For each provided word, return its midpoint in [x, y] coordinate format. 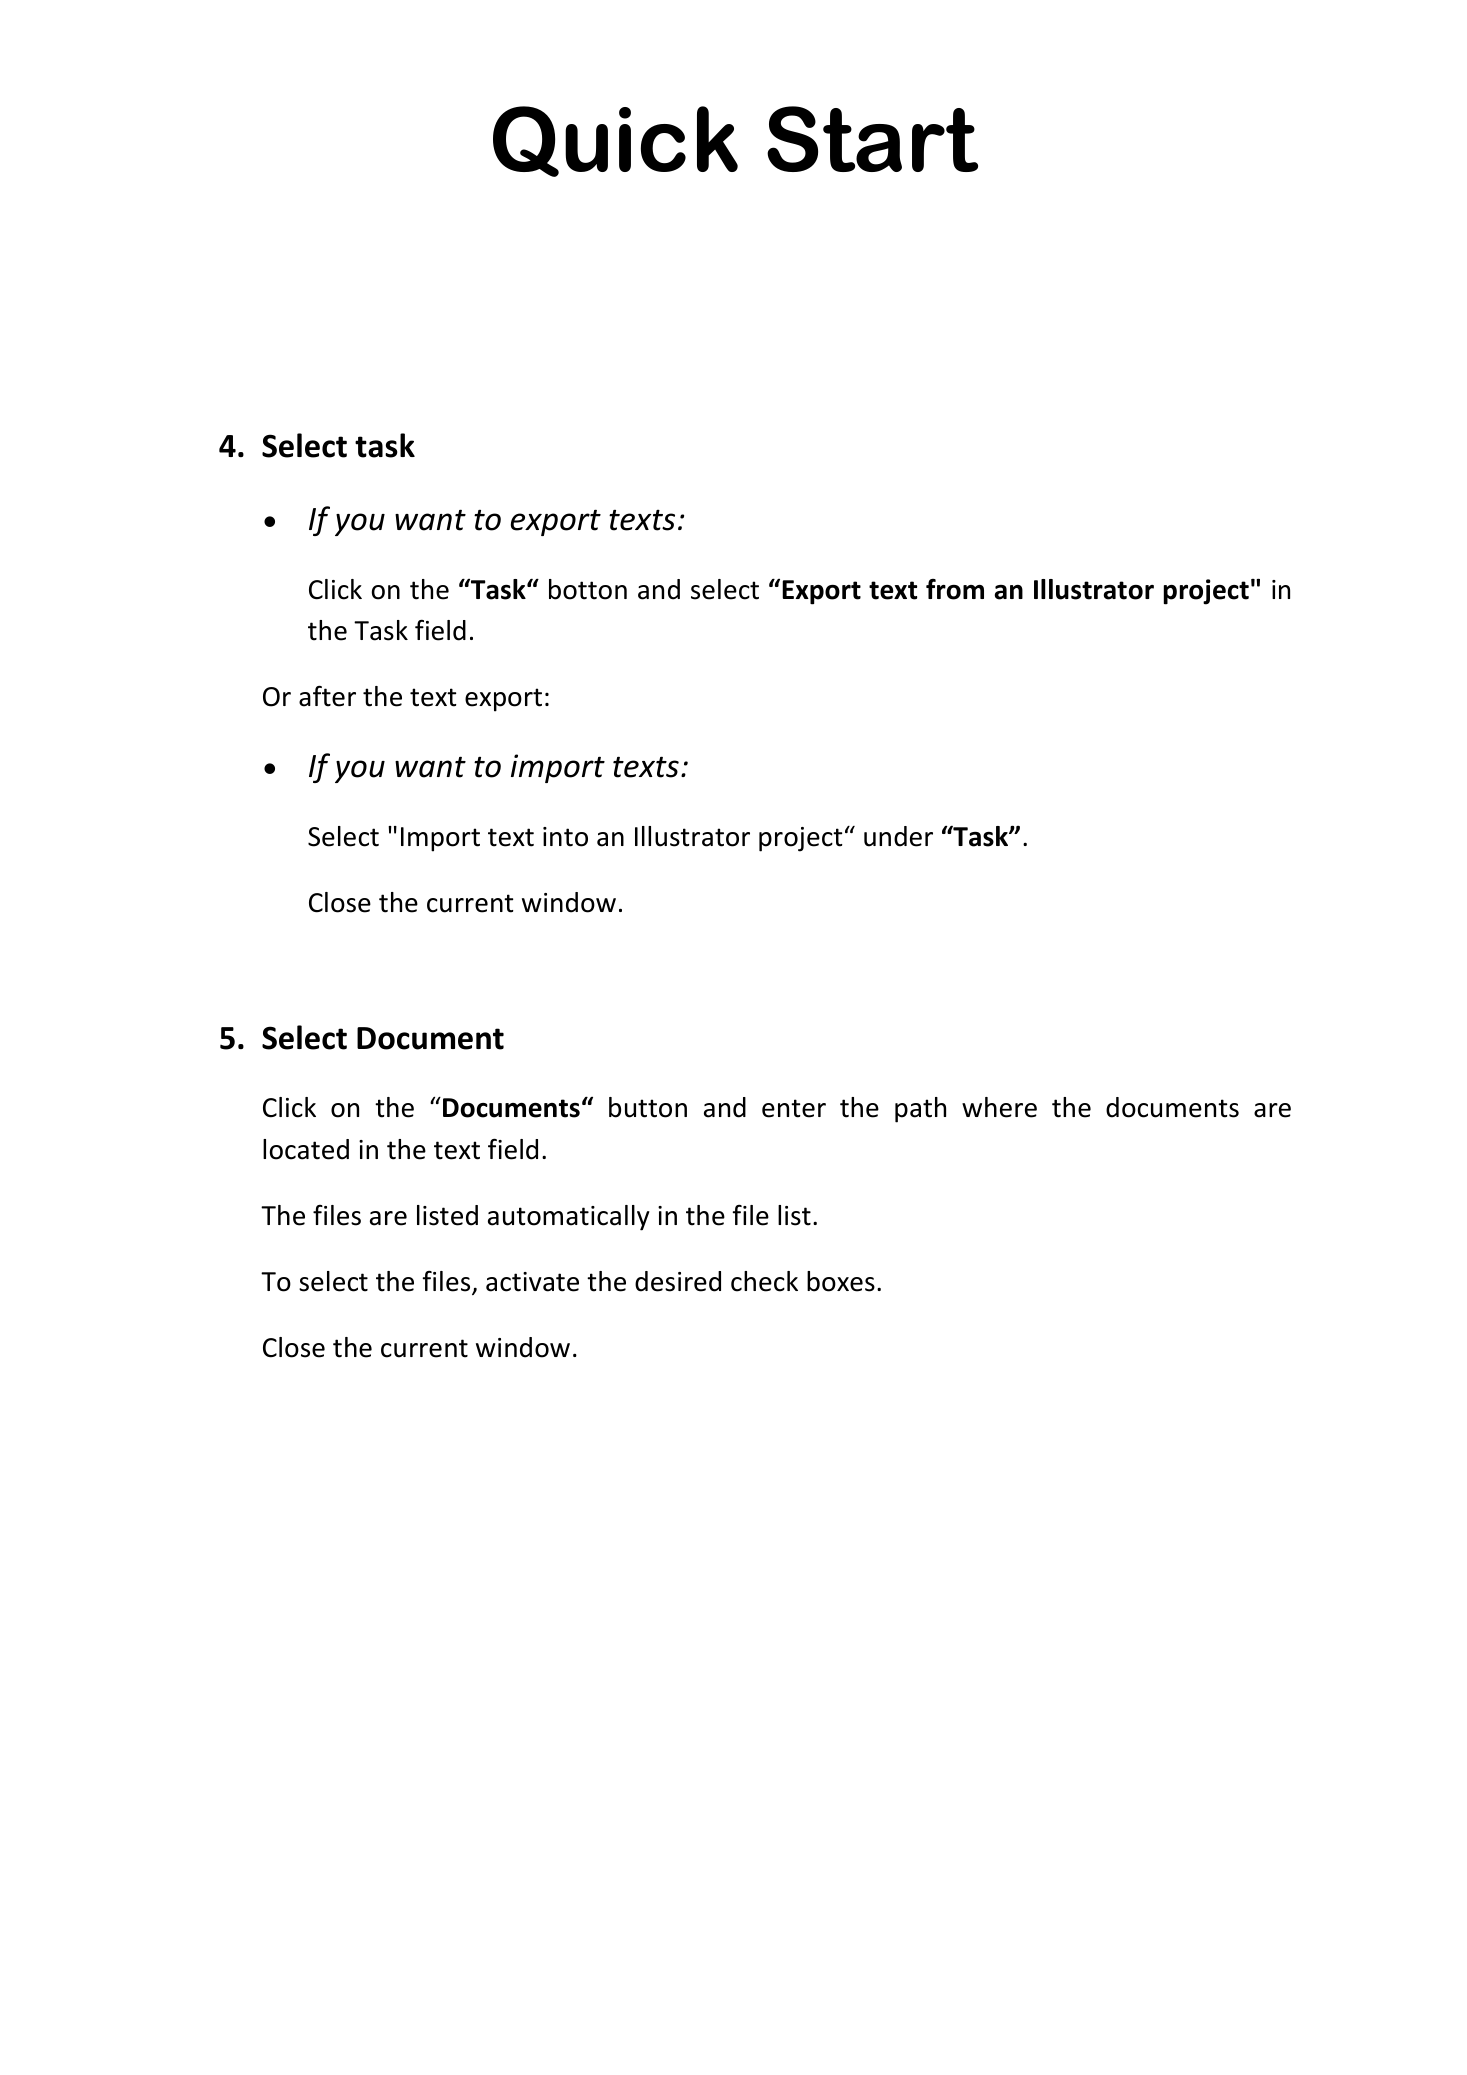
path [920, 1110]
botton [588, 589]
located [306, 1149]
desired [678, 1281]
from [955, 589]
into [565, 837]
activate [532, 1282]
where [999, 1107]
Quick [615, 141]
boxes [841, 1281]
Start [872, 139]
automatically [569, 1218]
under [898, 836]
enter [794, 1108]
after [327, 696]
